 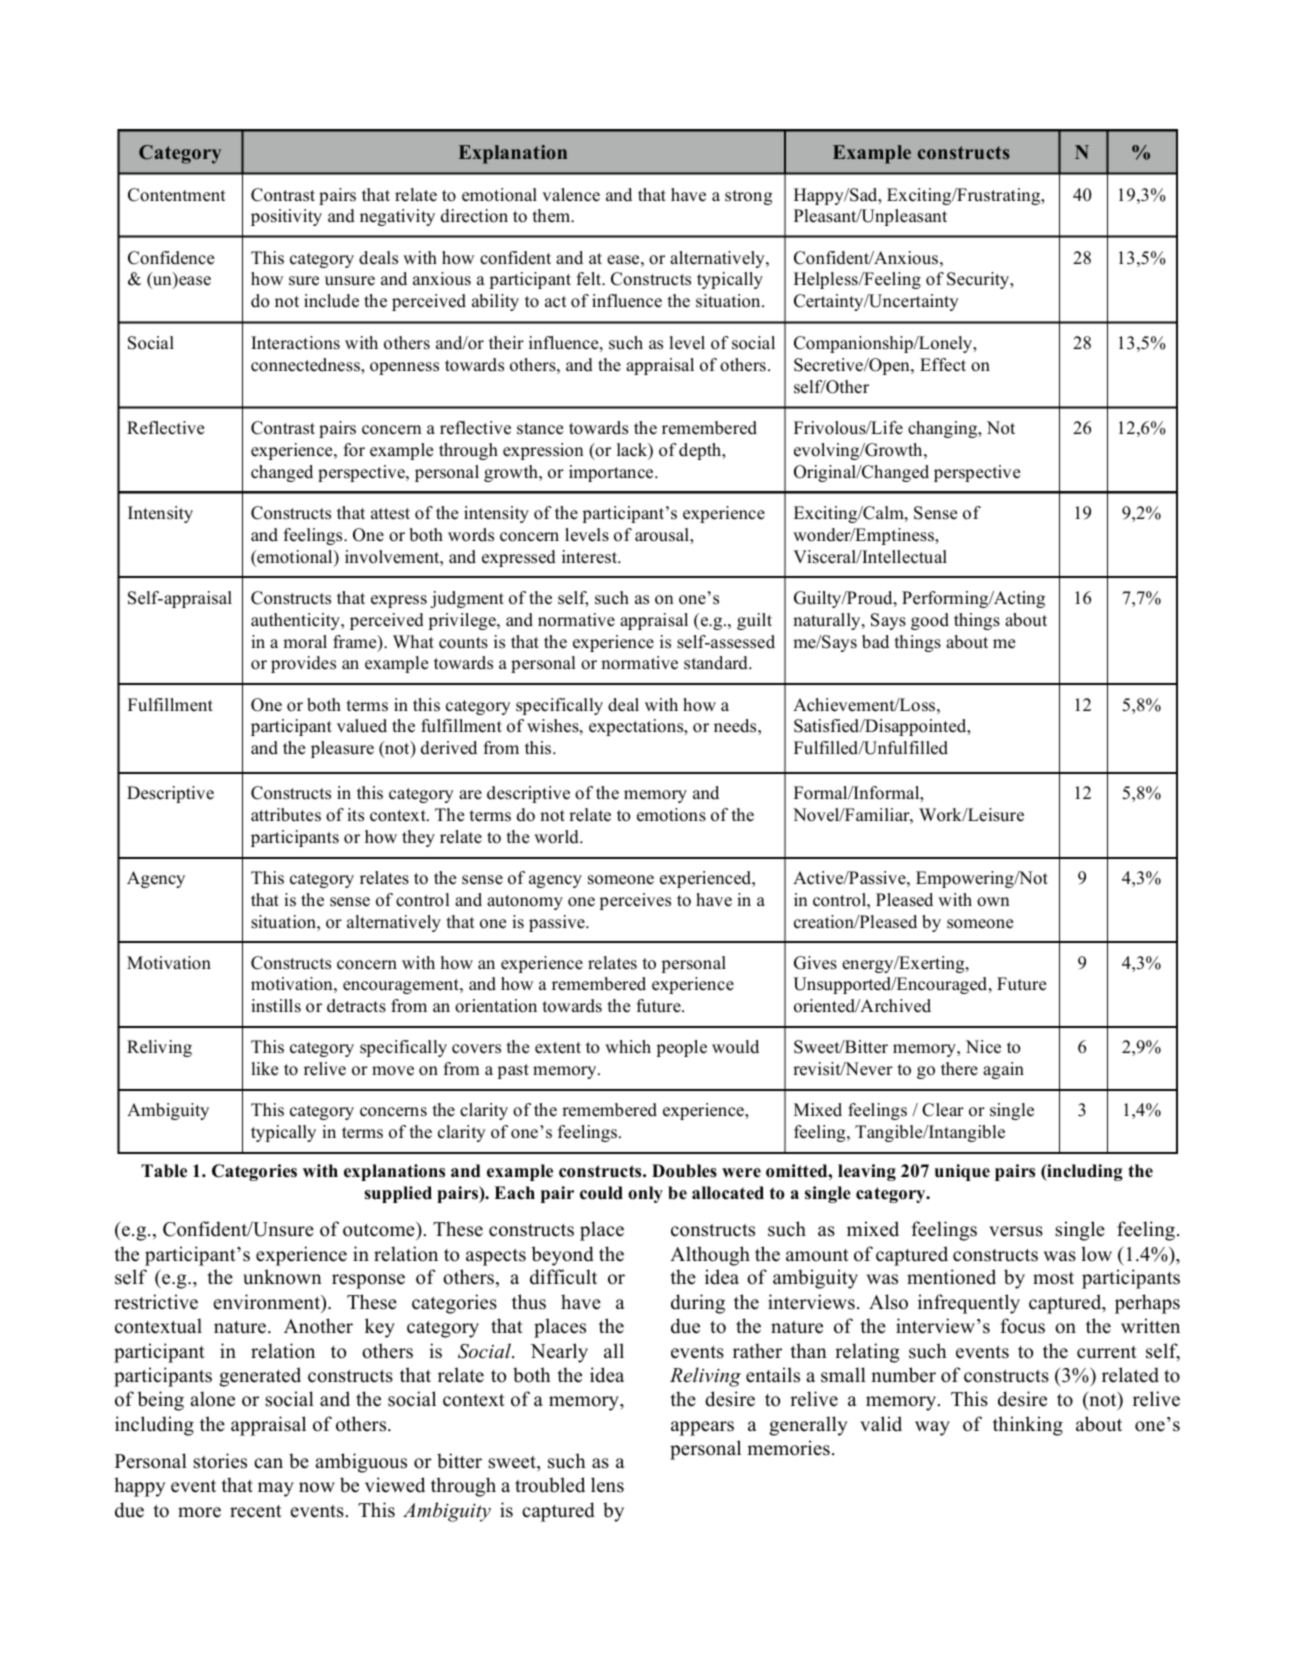 What do you see at coordinates (296, 621) in the page?
I see `authenticity` at bounding box center [296, 621].
